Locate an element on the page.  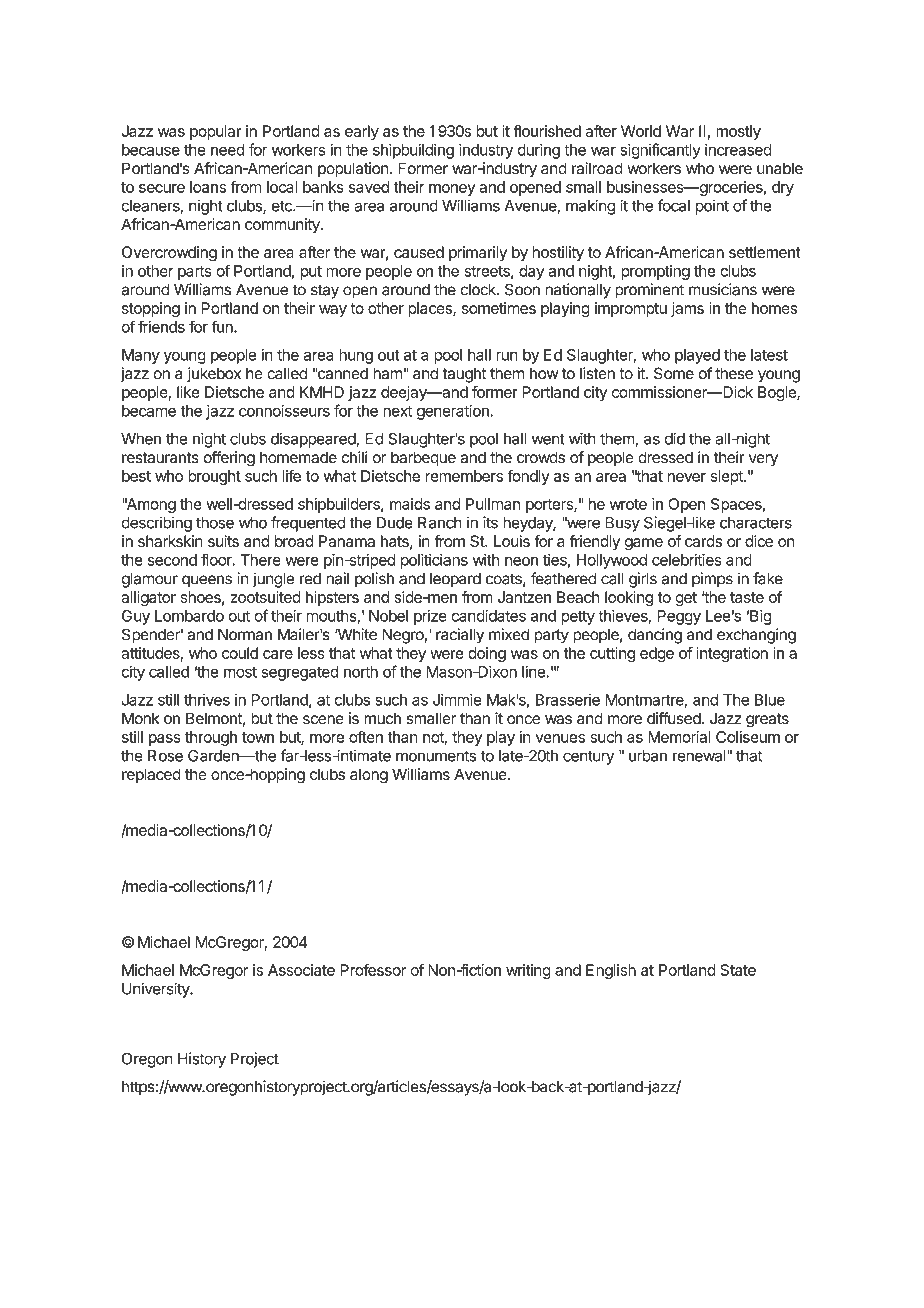
thrives is located at coordinates (207, 700).
